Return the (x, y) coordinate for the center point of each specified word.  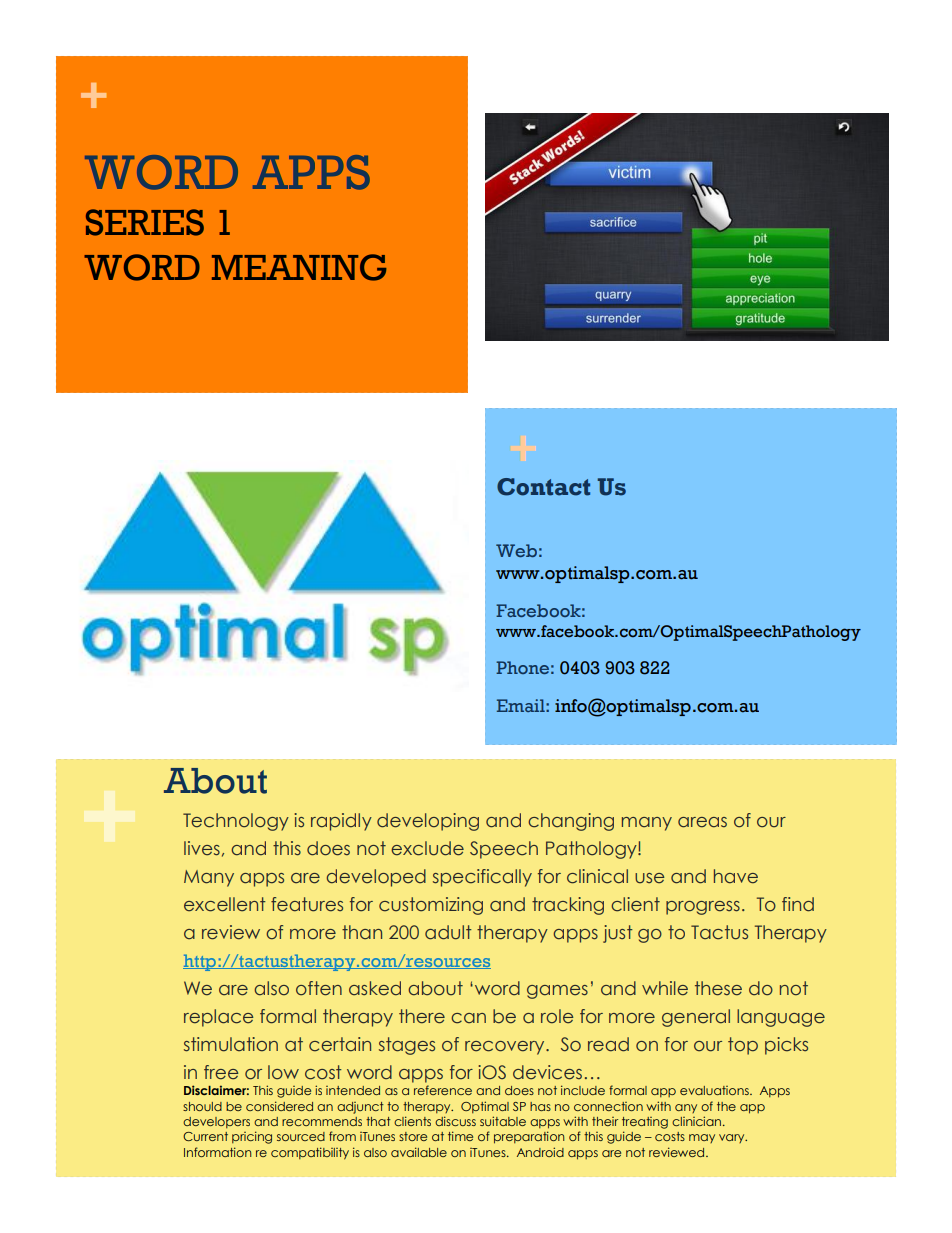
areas (702, 822)
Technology (236, 822)
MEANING (299, 267)
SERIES (145, 222)
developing (428, 822)
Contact (543, 487)
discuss (455, 1121)
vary (733, 1138)
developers (216, 1122)
